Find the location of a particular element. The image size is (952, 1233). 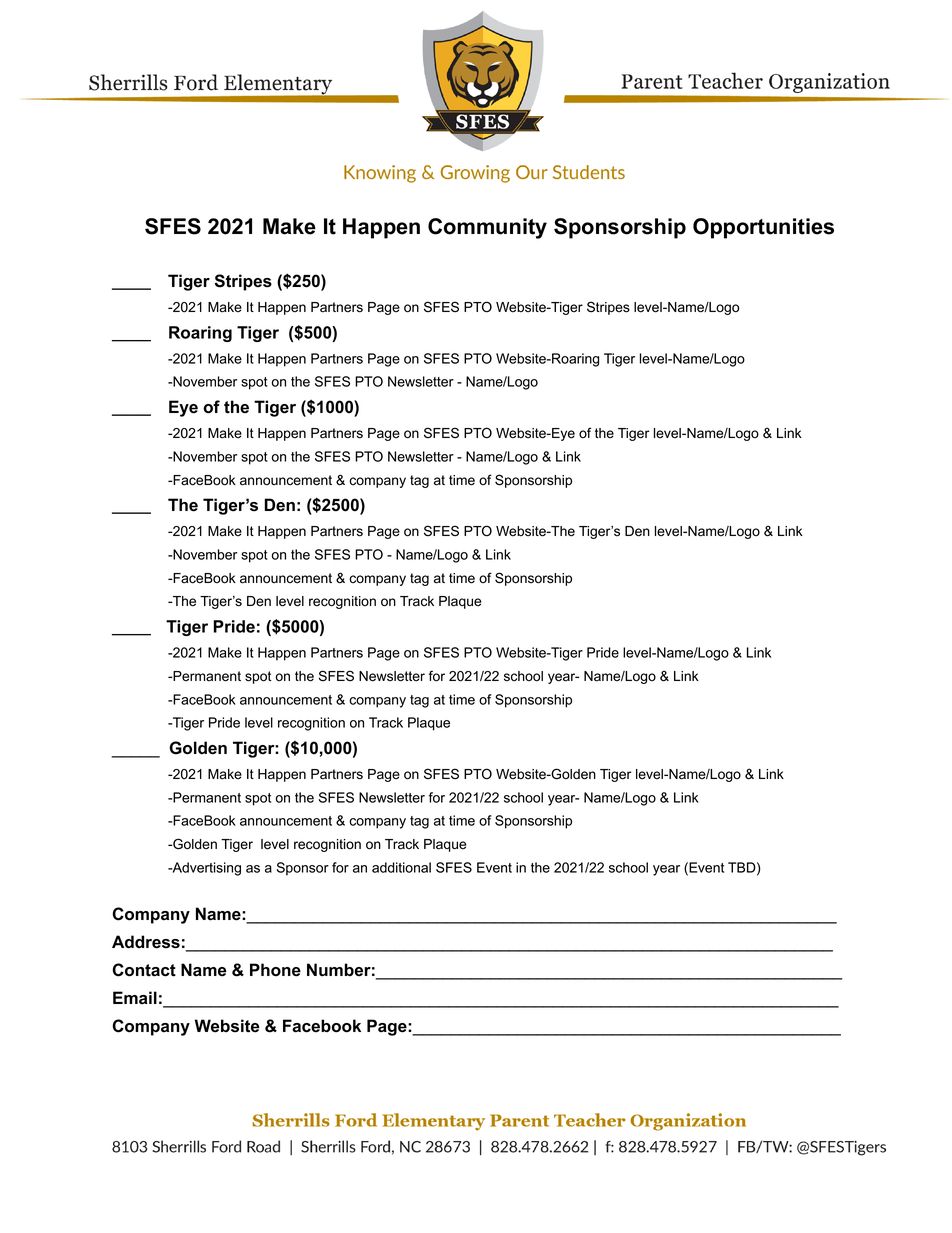

additional is located at coordinates (401, 867).
